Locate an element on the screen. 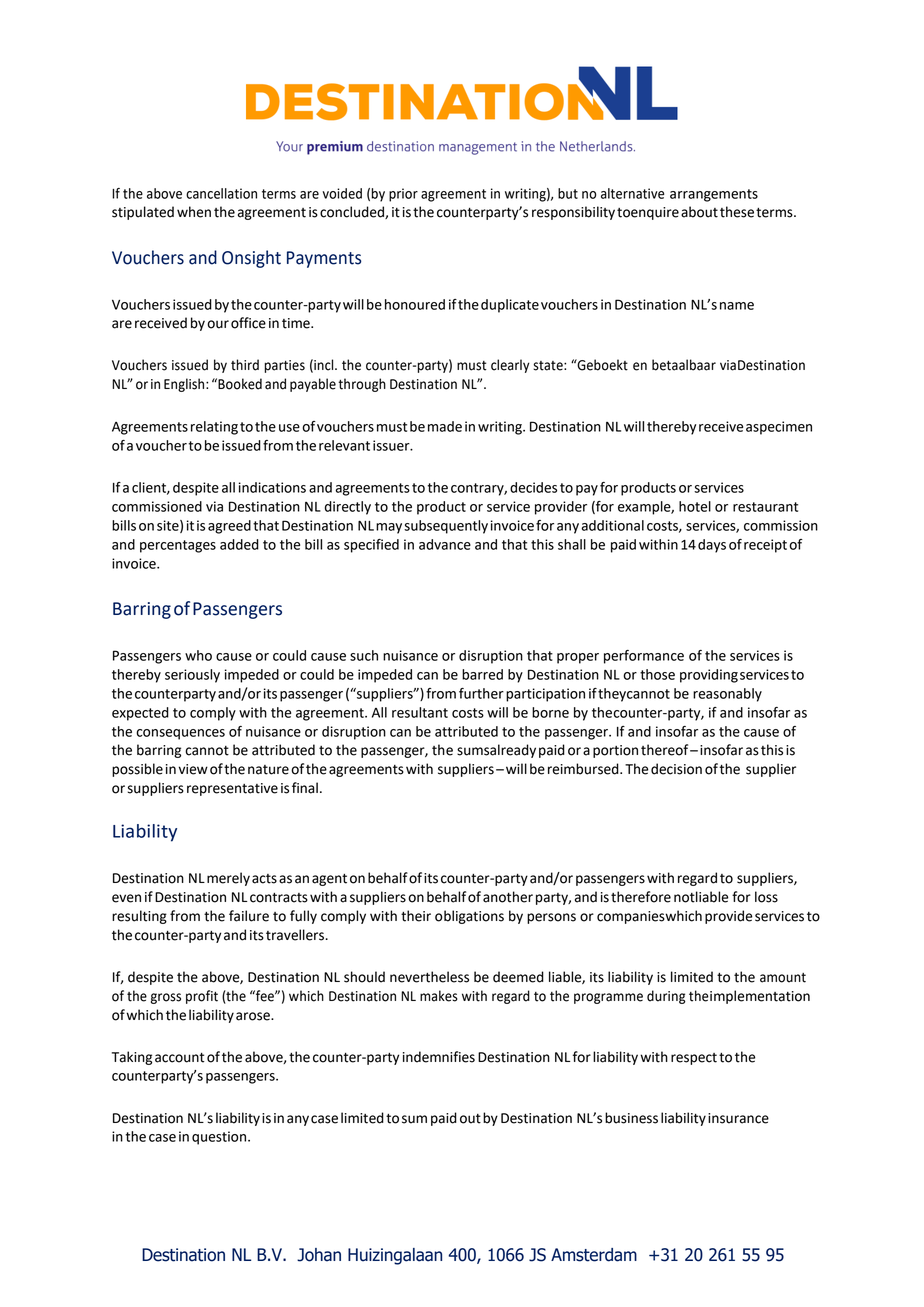  reasonably is located at coordinates (727, 695).
